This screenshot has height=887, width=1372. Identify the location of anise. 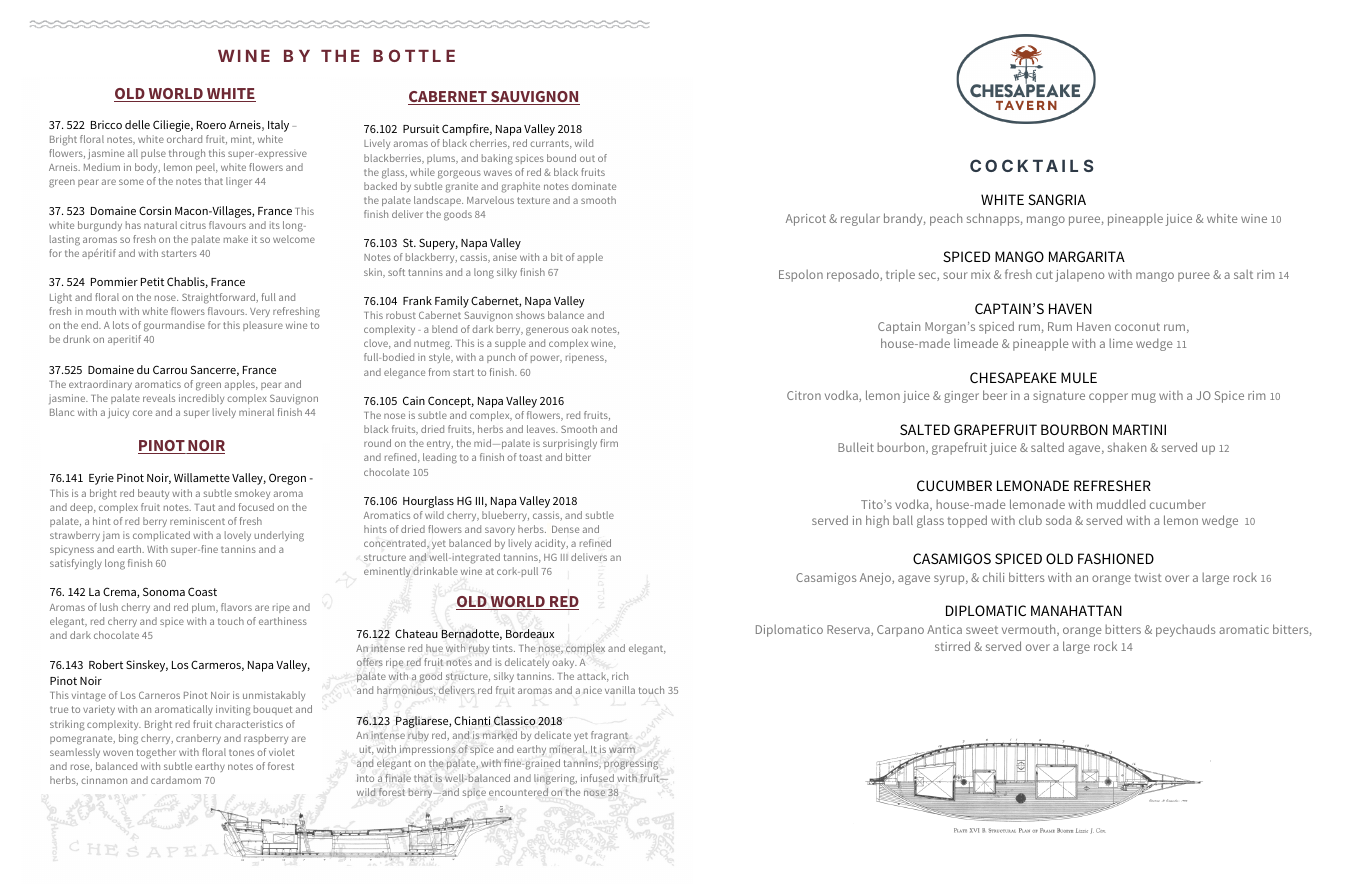
(505, 257).
